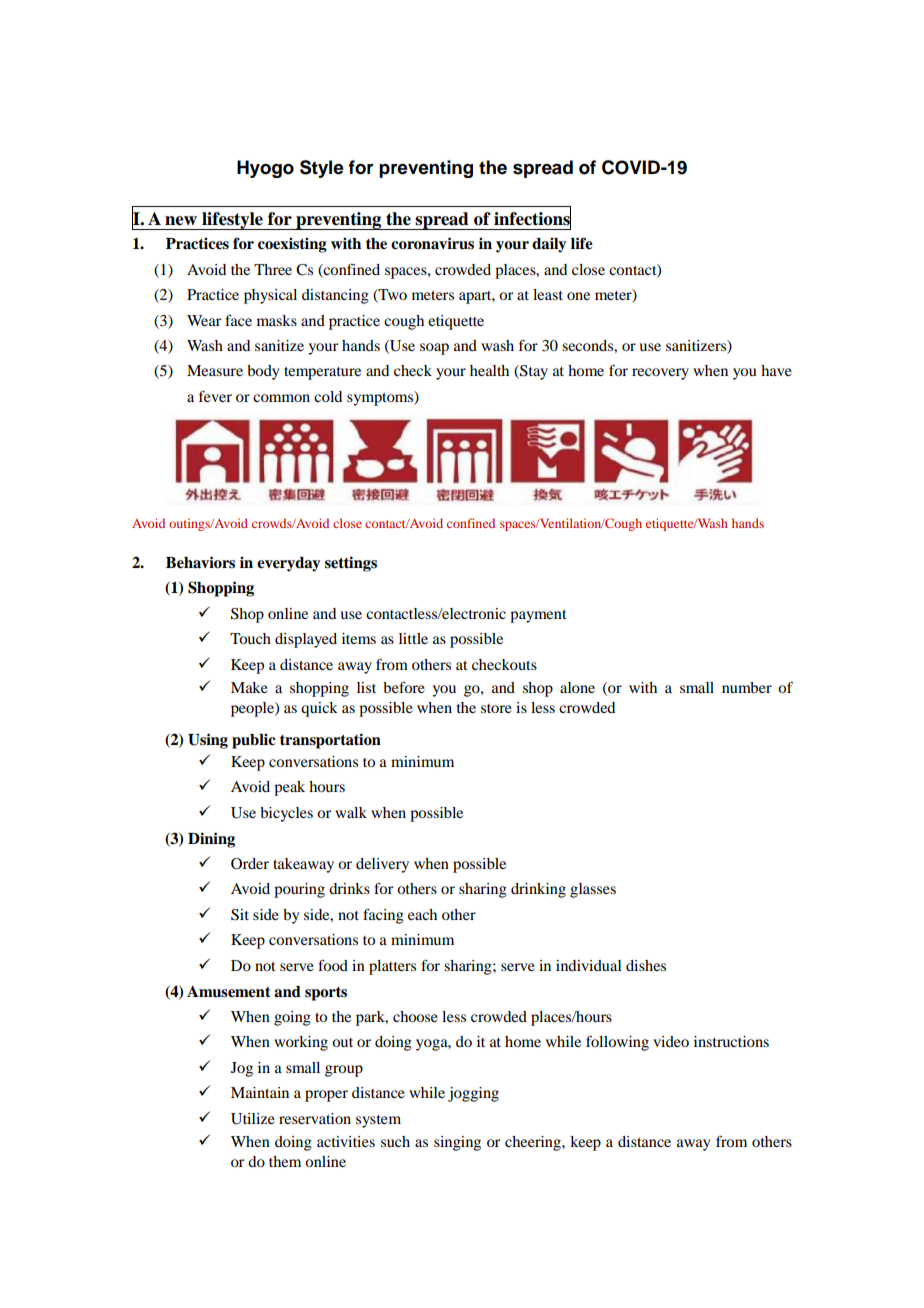 This screenshot has width=924, height=1308. Describe the element at coordinates (250, 864) in the screenshot. I see `Order` at that location.
